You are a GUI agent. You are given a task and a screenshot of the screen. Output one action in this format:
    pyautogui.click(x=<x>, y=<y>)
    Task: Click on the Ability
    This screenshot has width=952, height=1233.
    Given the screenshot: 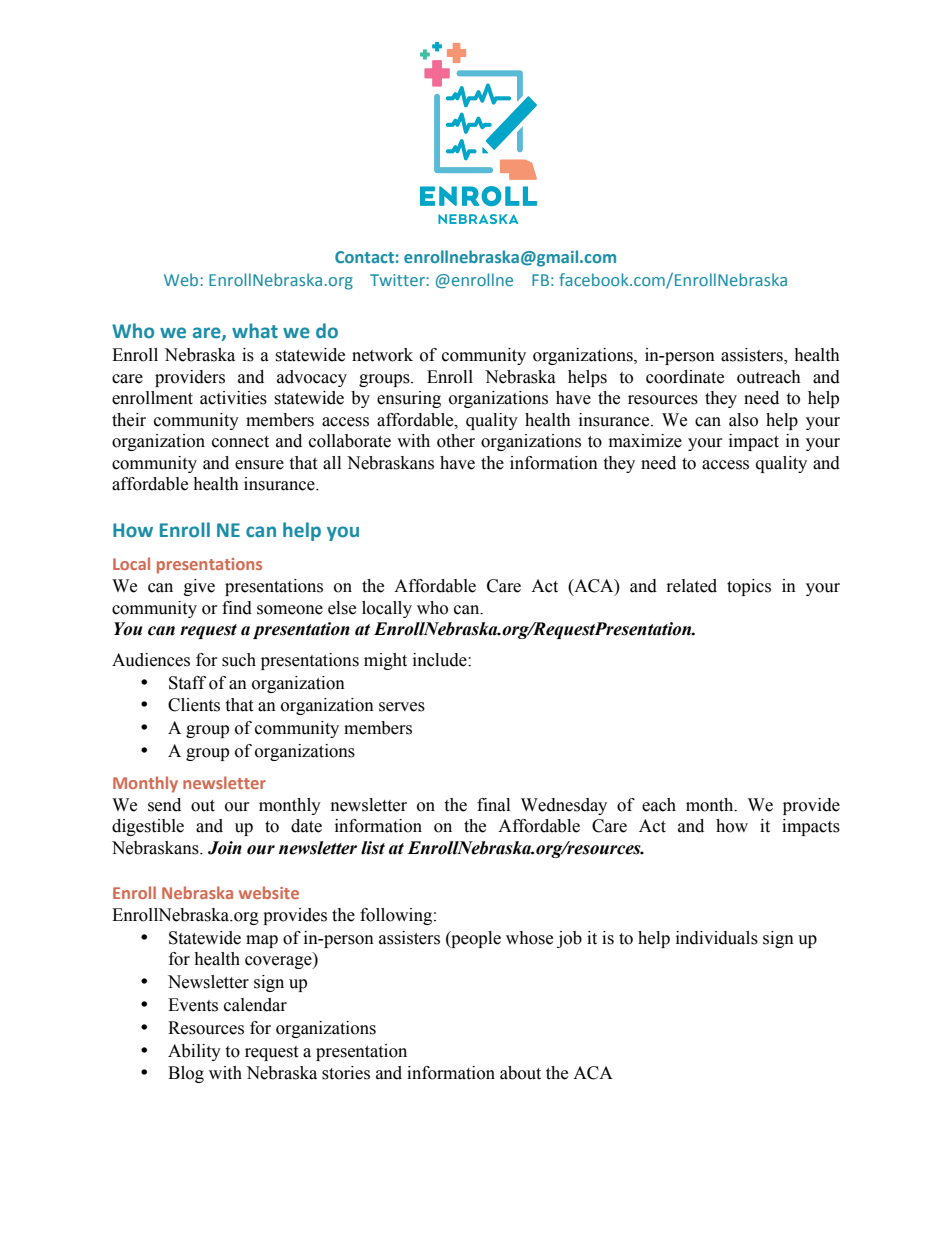 What is the action you would take?
    pyautogui.click(x=194, y=1052)
